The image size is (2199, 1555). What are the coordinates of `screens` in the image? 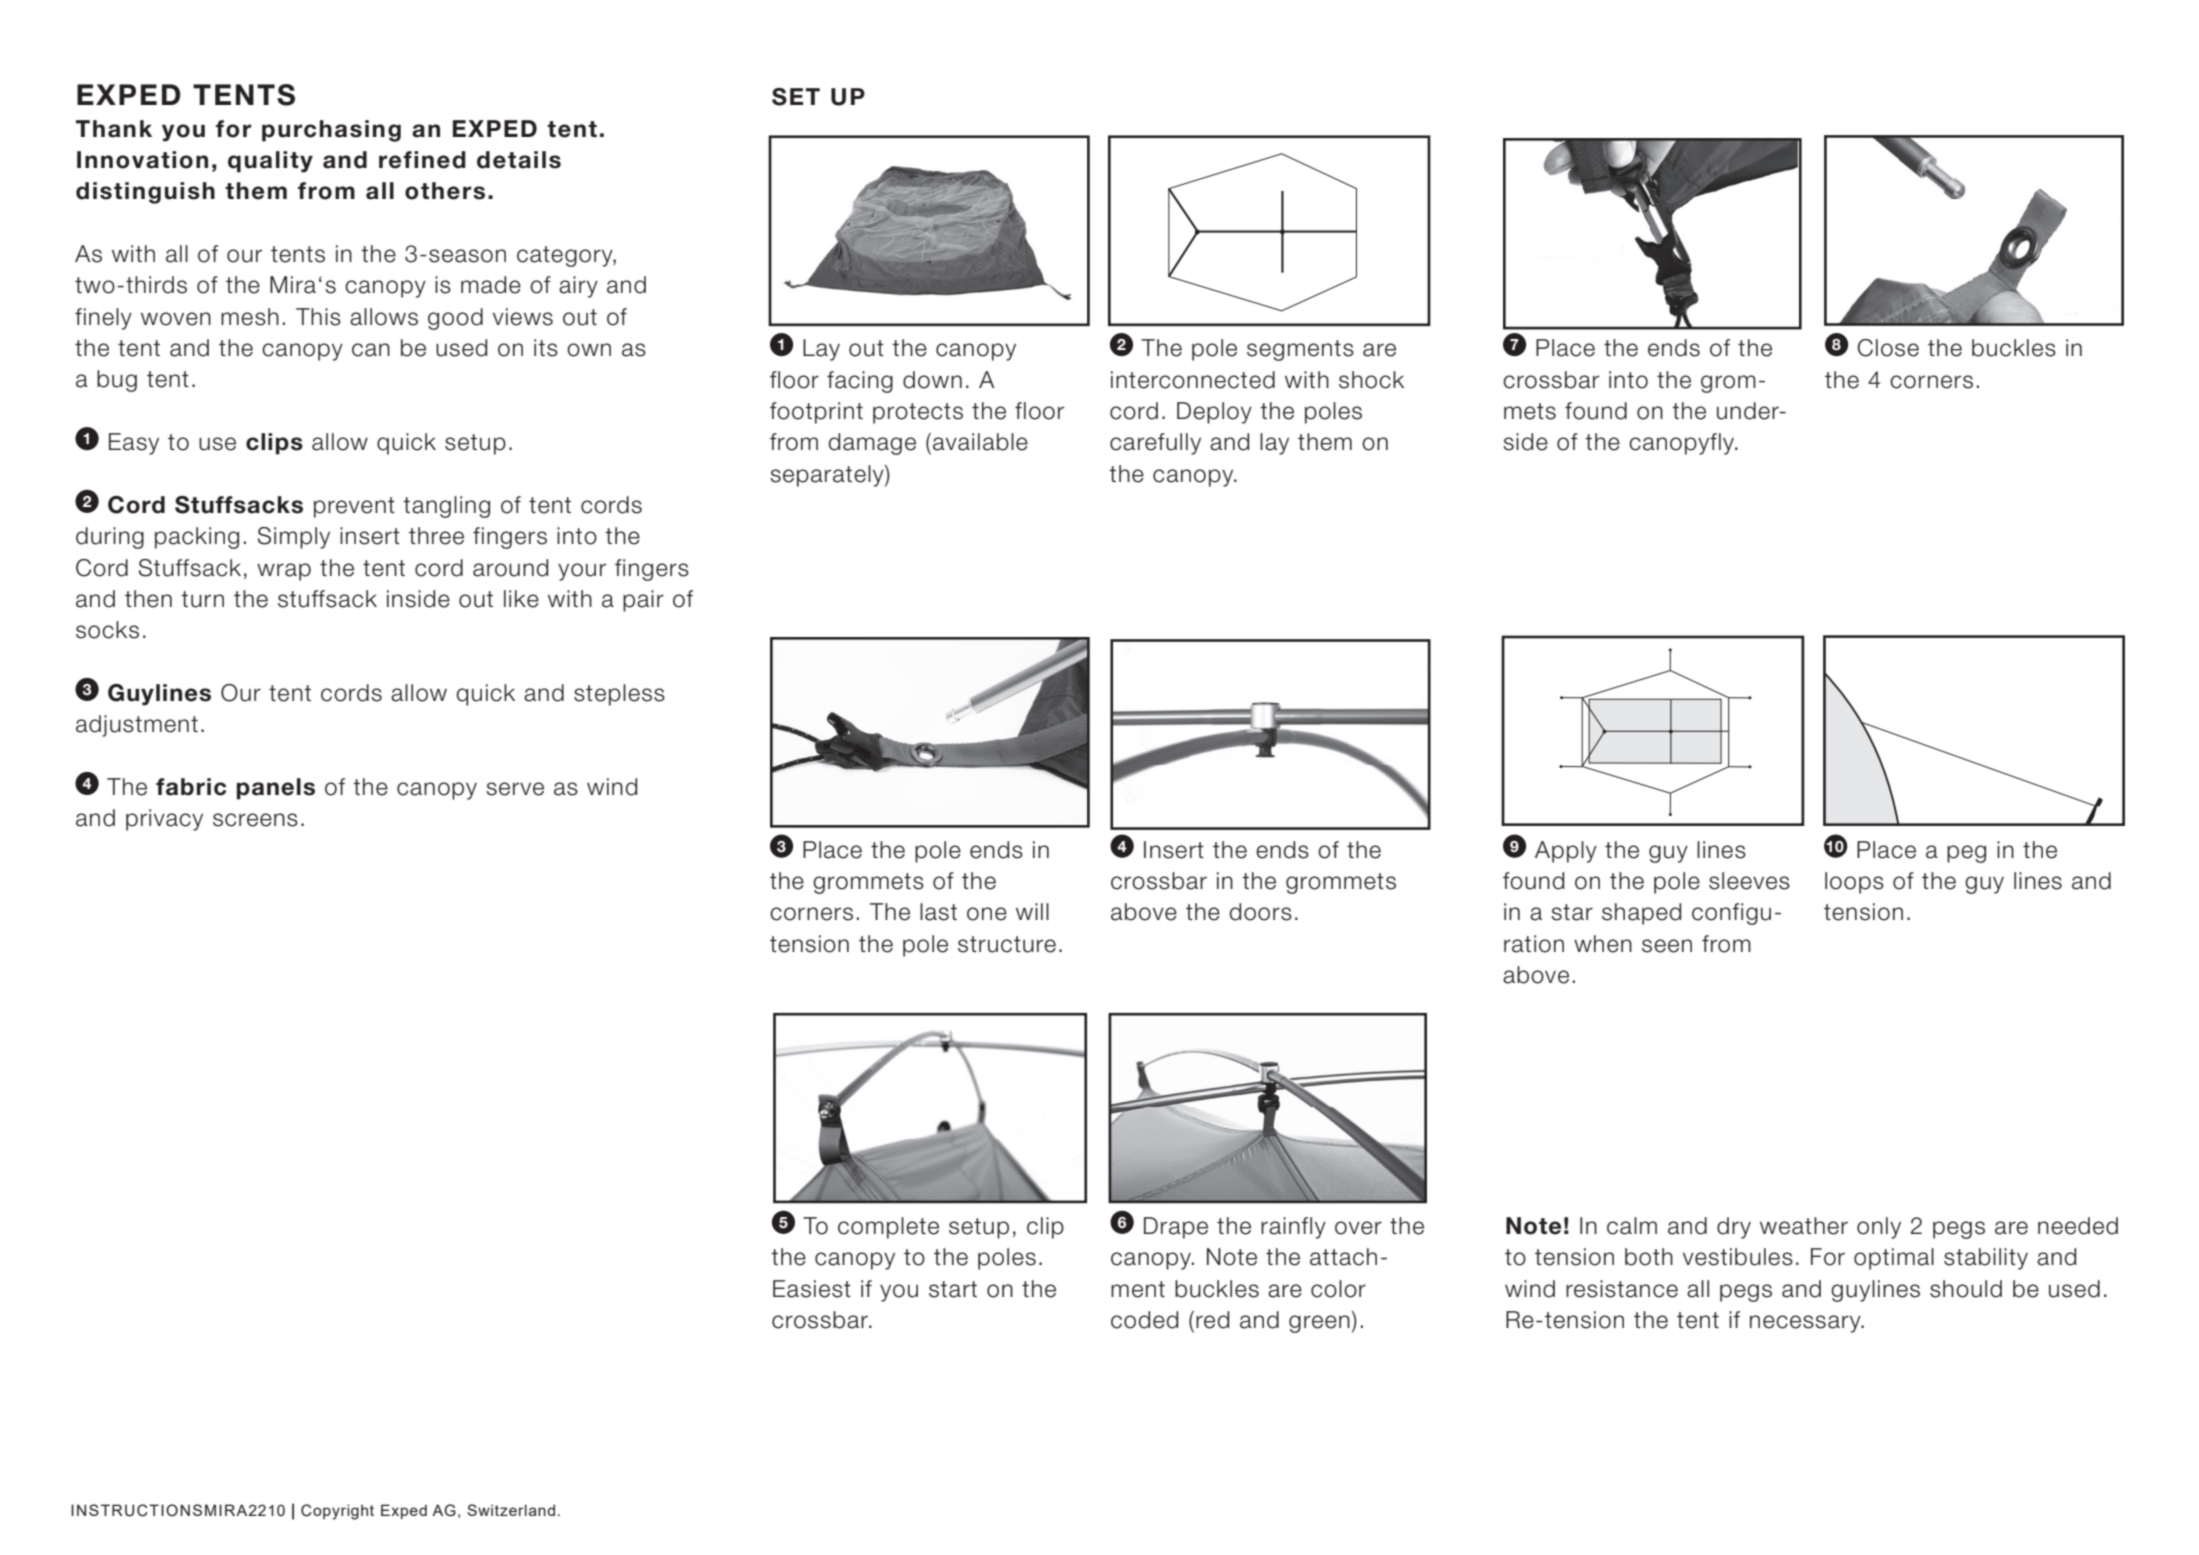 It's located at (255, 820).
